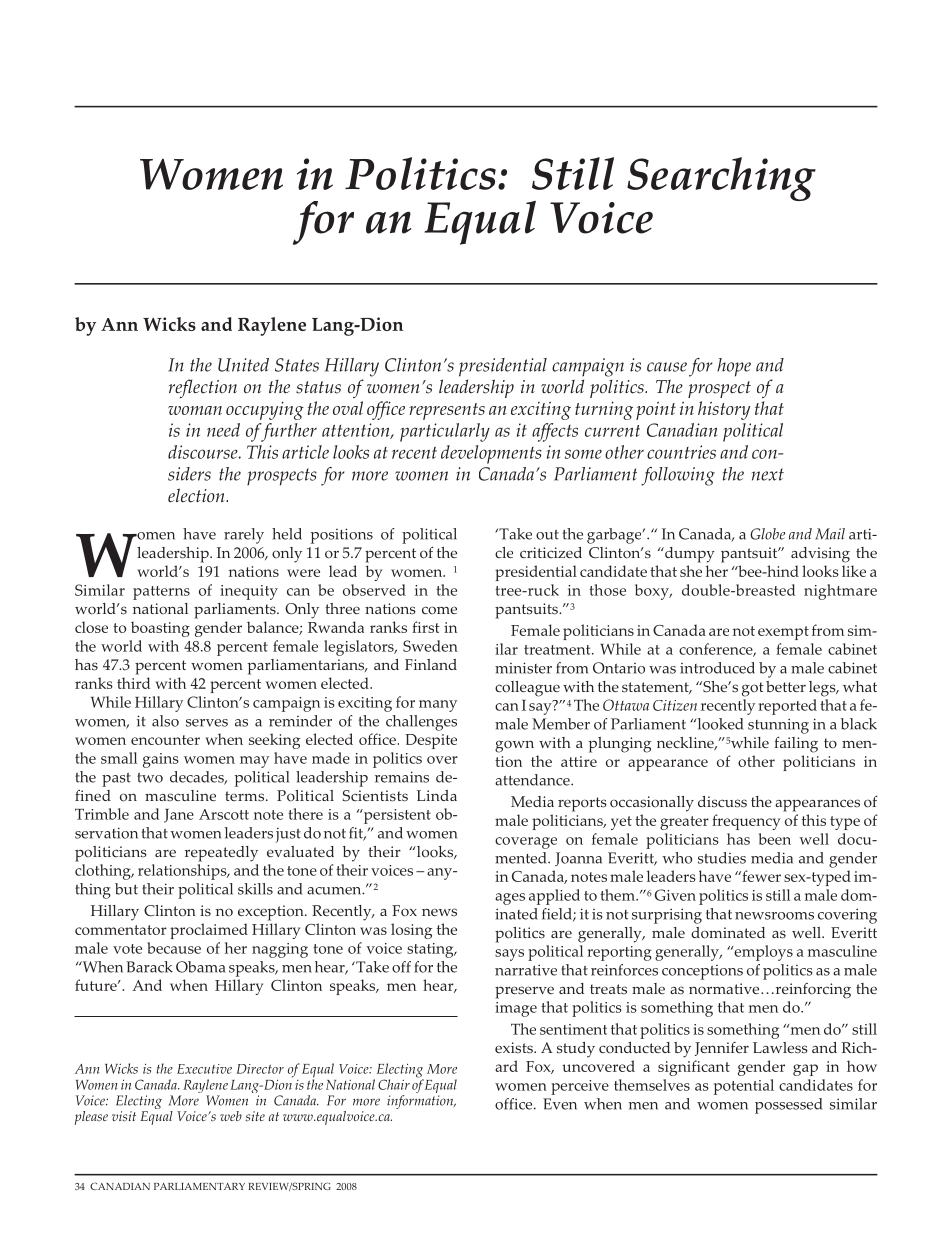  Describe the element at coordinates (734, 367) in the screenshot. I see `hope` at that location.
